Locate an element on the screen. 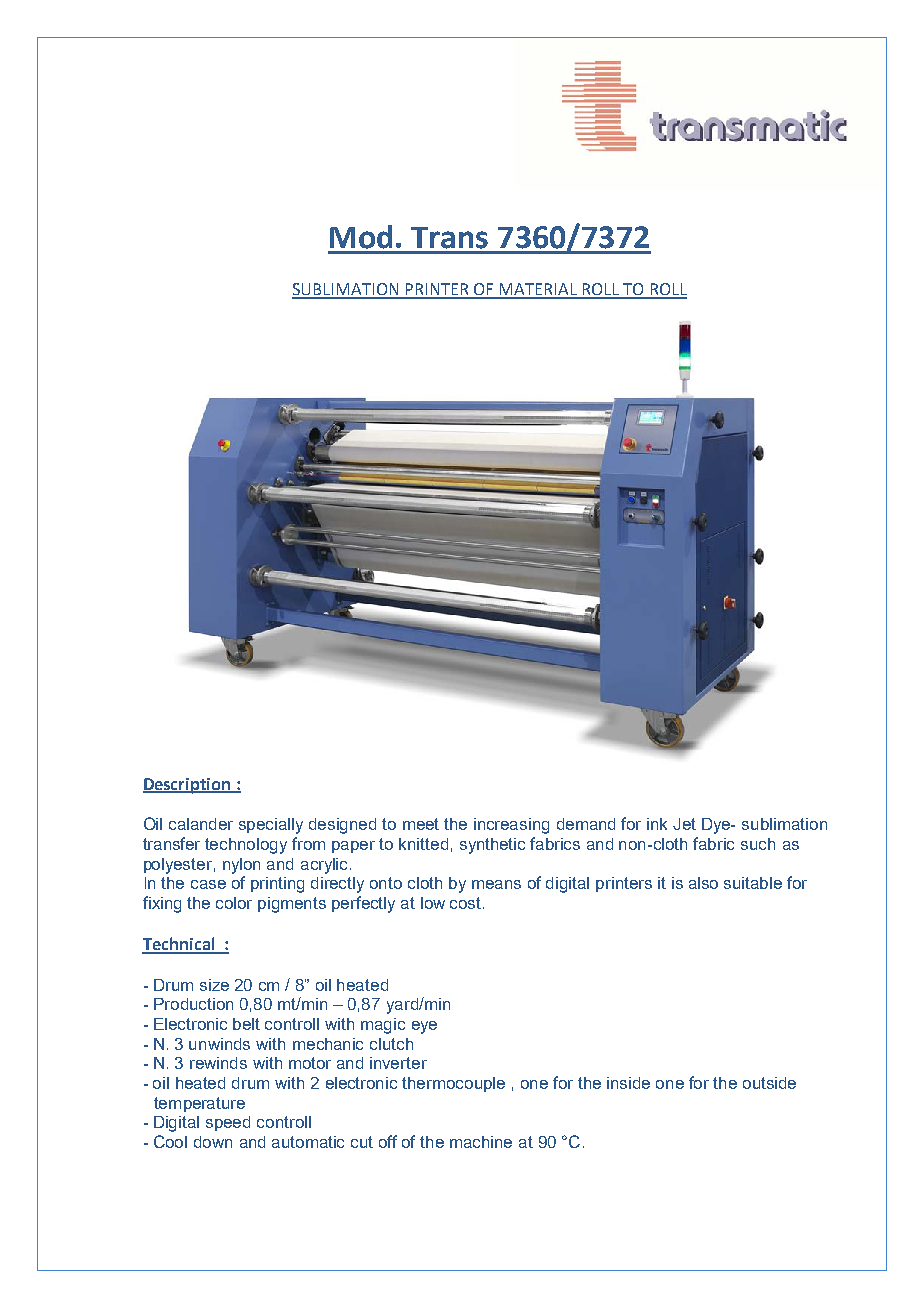  Jet is located at coordinates (684, 824).
